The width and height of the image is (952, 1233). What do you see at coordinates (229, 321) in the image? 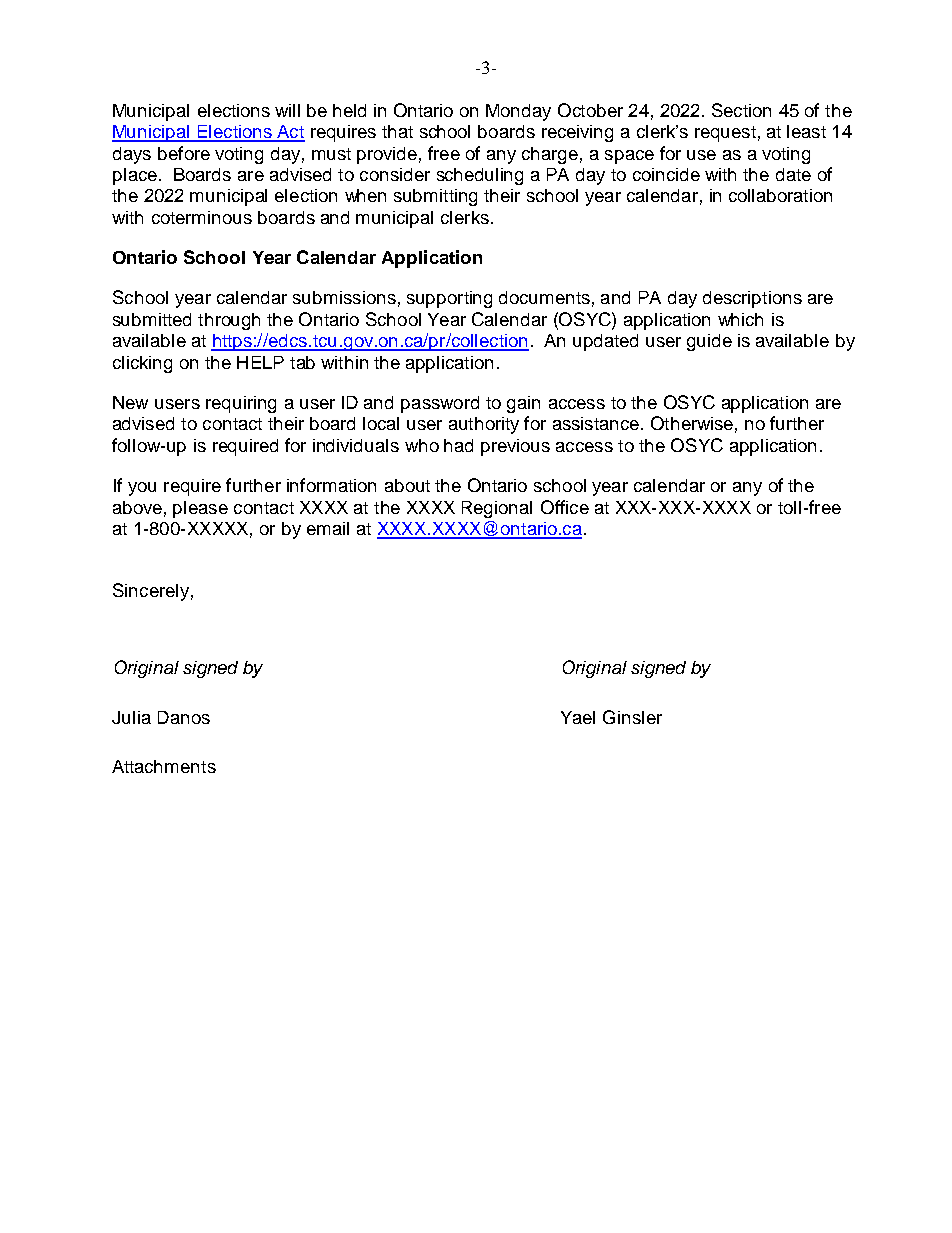
I see `through` at bounding box center [229, 321].
